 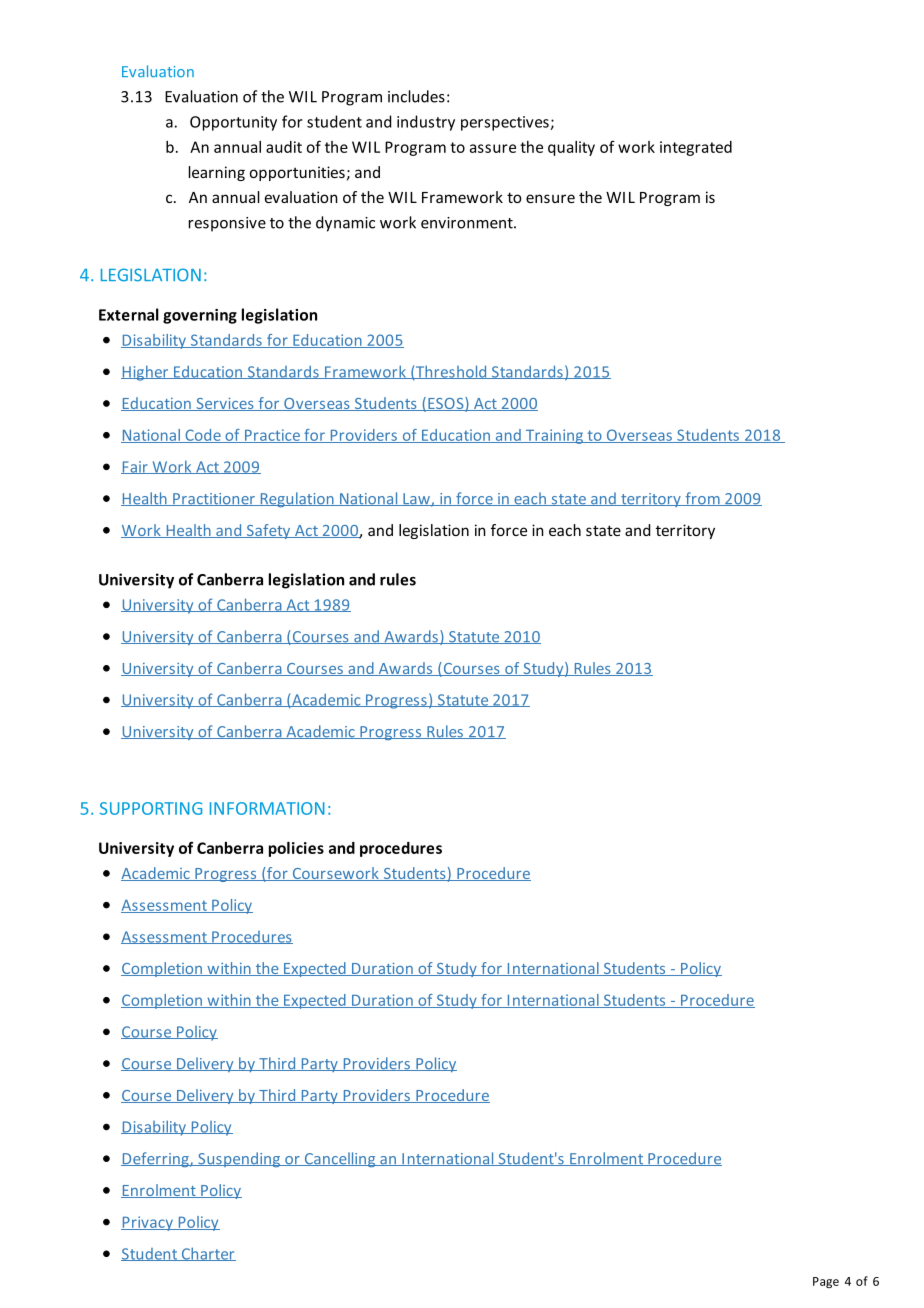 What do you see at coordinates (696, 148) in the screenshot?
I see `integrated` at bounding box center [696, 148].
